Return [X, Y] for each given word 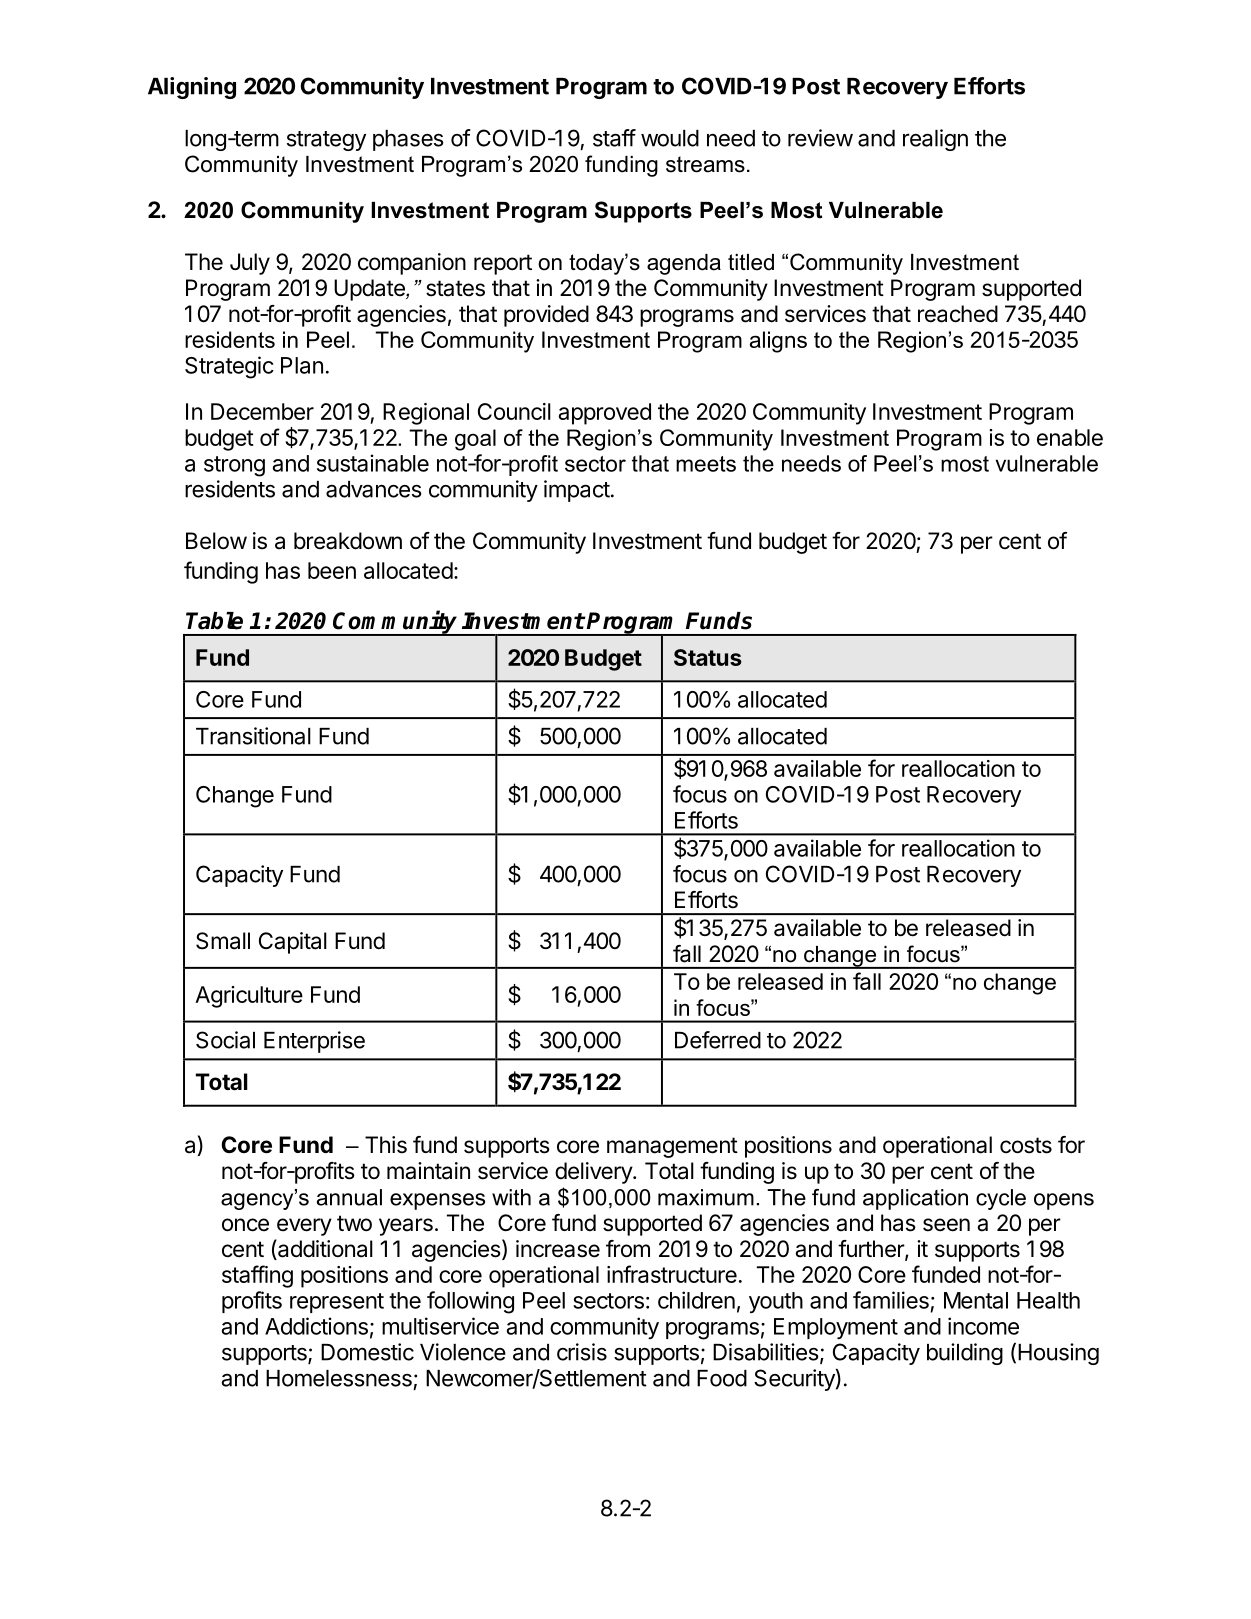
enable [1070, 437]
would [670, 138]
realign [935, 140]
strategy [326, 141]
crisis [582, 1352]
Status [708, 657]
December [262, 411]
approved [604, 414]
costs [1026, 1145]
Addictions [316, 1326]
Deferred [718, 1040]
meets [706, 464]
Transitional [253, 736]
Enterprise [314, 1042]
